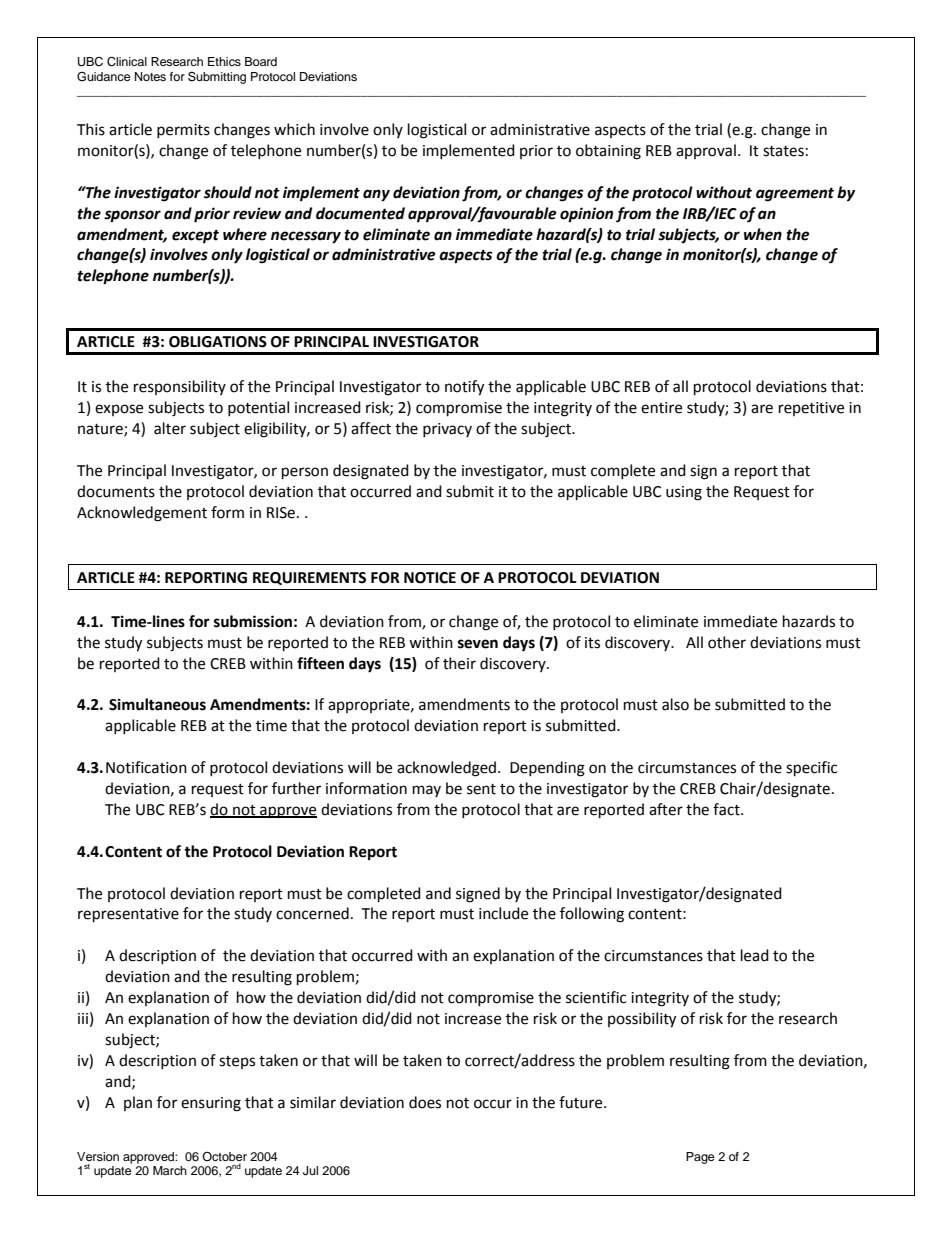 The width and height of the image is (952, 1233). Describe the element at coordinates (684, 493) in the image. I see `using` at that location.
